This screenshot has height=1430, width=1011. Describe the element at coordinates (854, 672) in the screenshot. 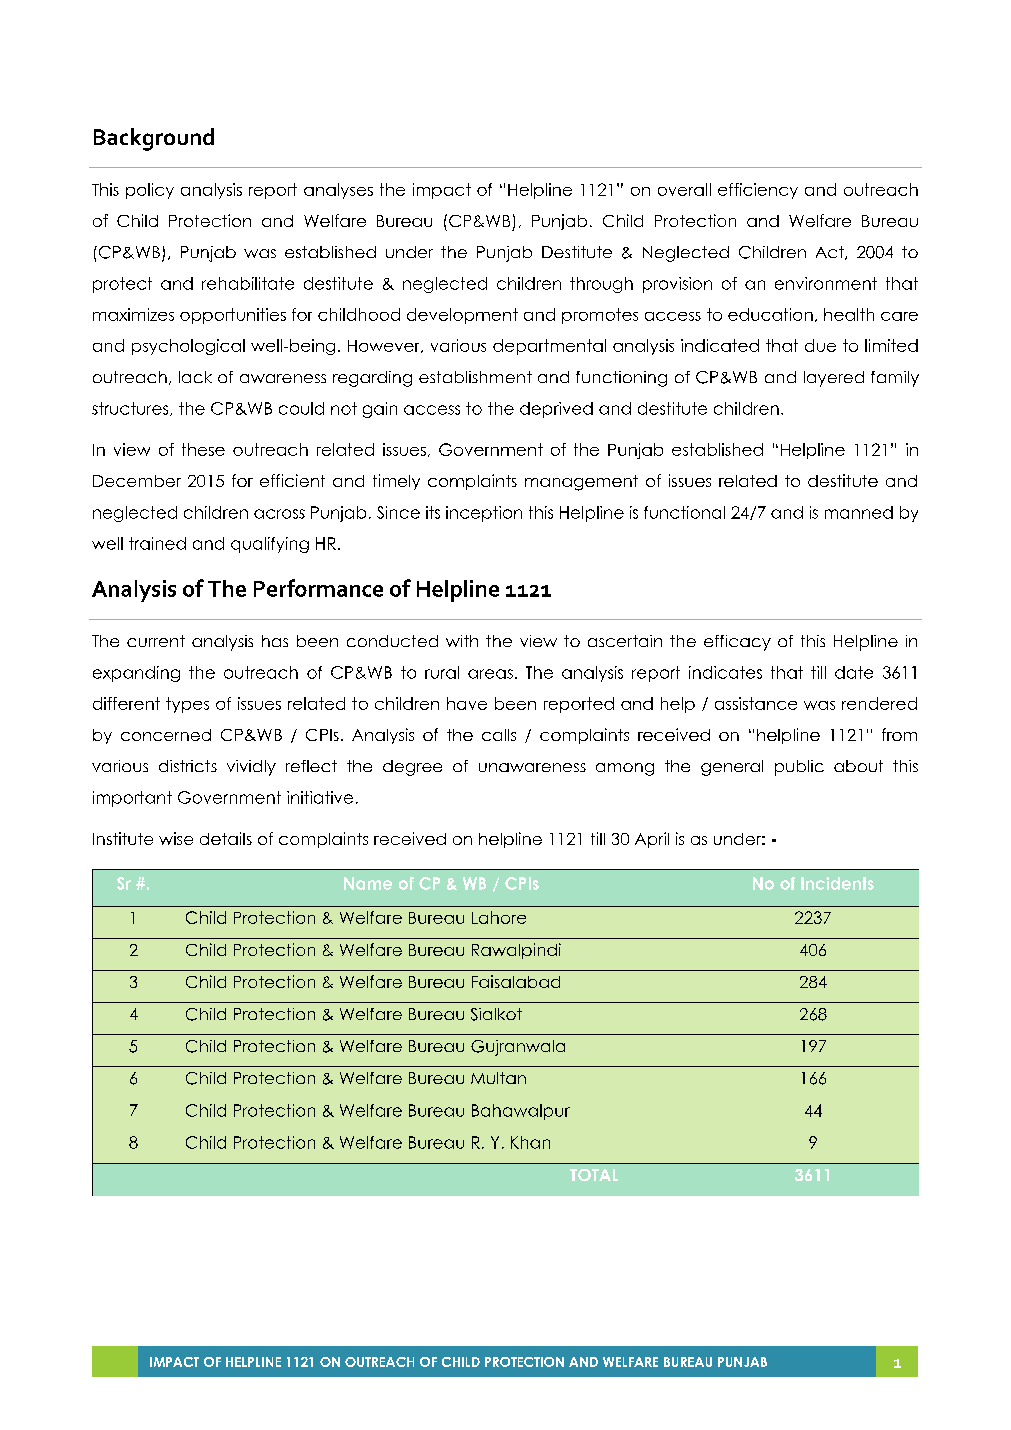

I see `date` at that location.
